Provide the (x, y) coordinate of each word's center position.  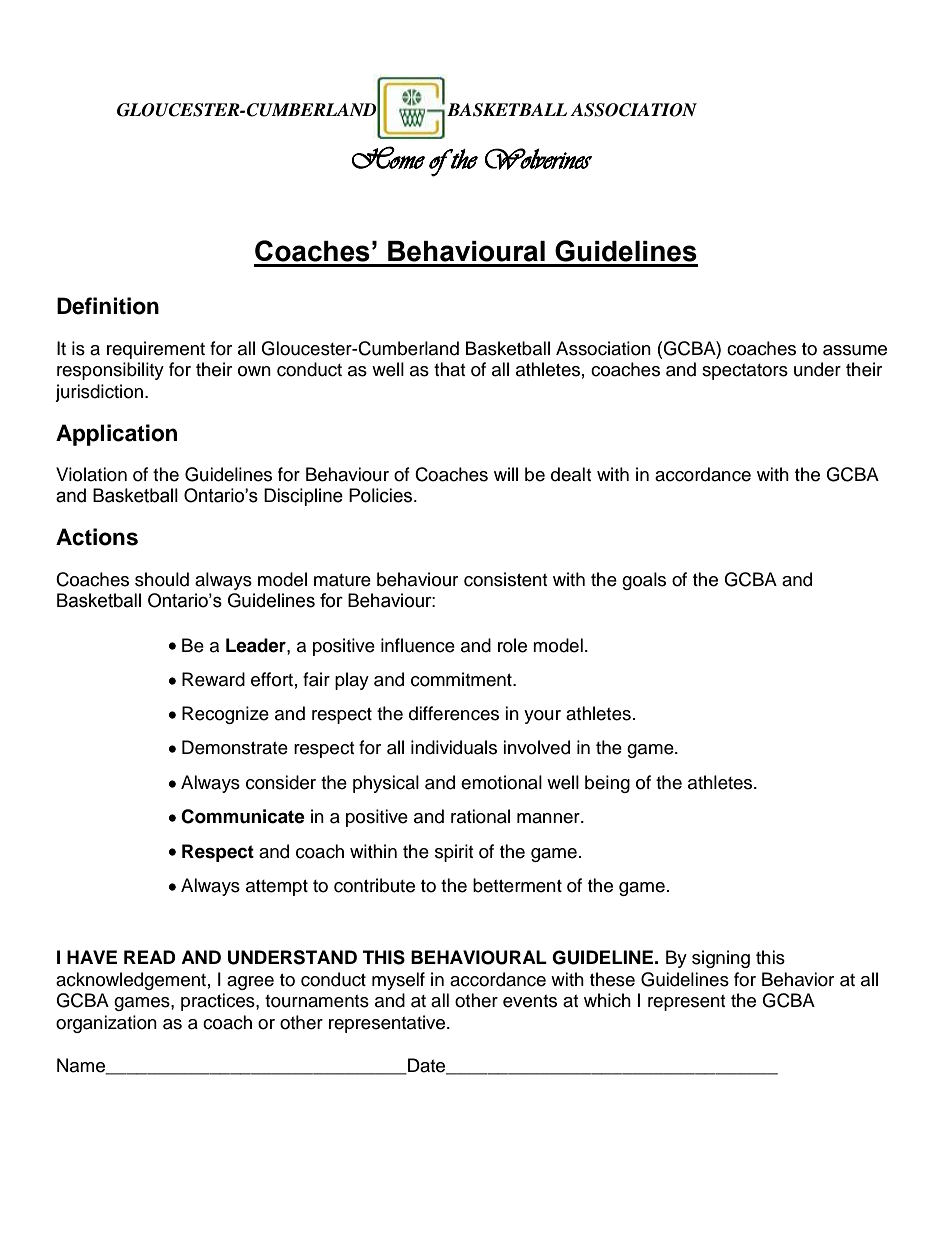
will (506, 474)
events (530, 1001)
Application (116, 435)
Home (388, 157)
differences (454, 713)
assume (855, 350)
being (607, 784)
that (449, 369)
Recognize (225, 715)
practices (219, 1002)
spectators (745, 372)
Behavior (798, 979)
